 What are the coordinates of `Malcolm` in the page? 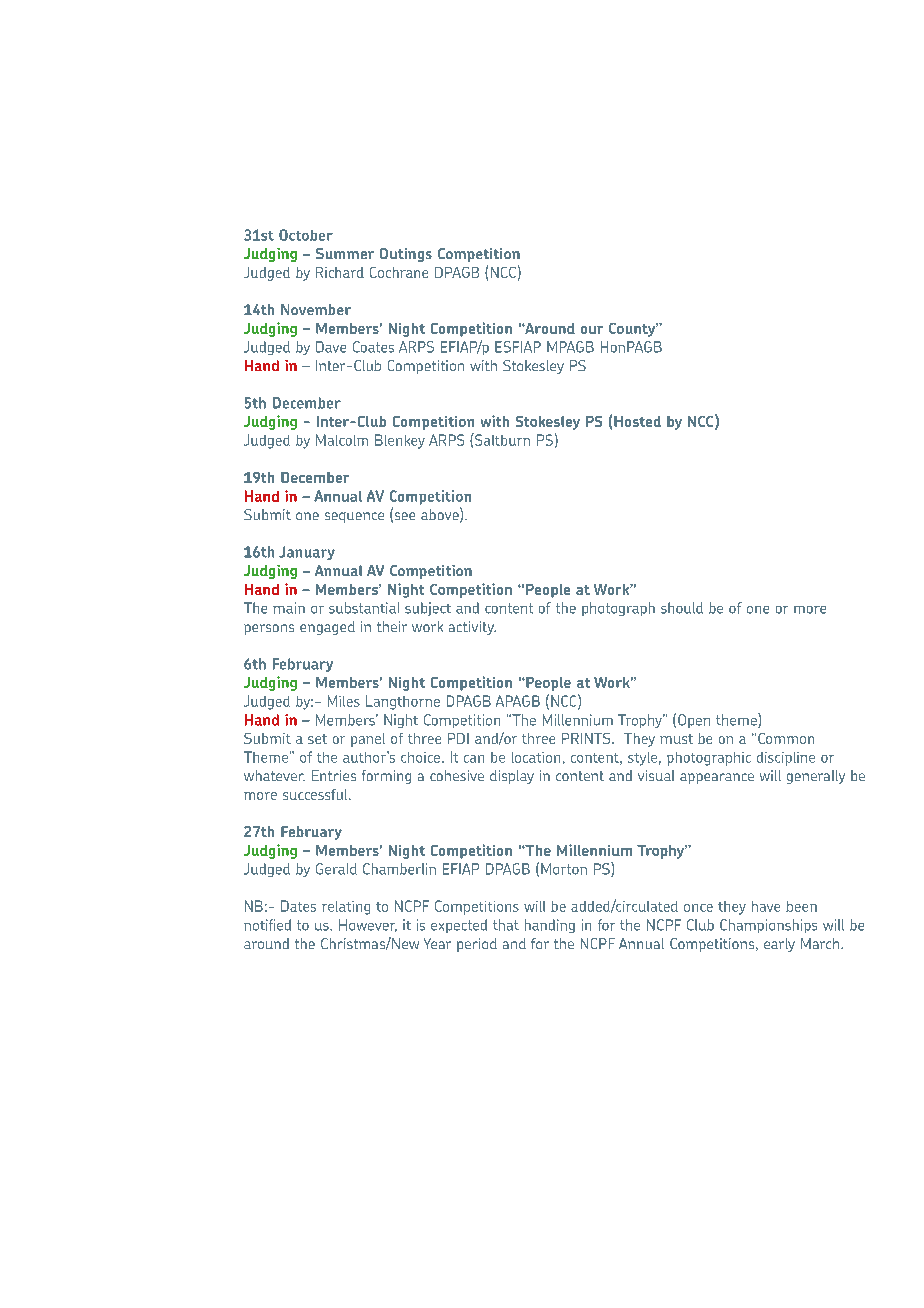 It's located at (342, 440).
